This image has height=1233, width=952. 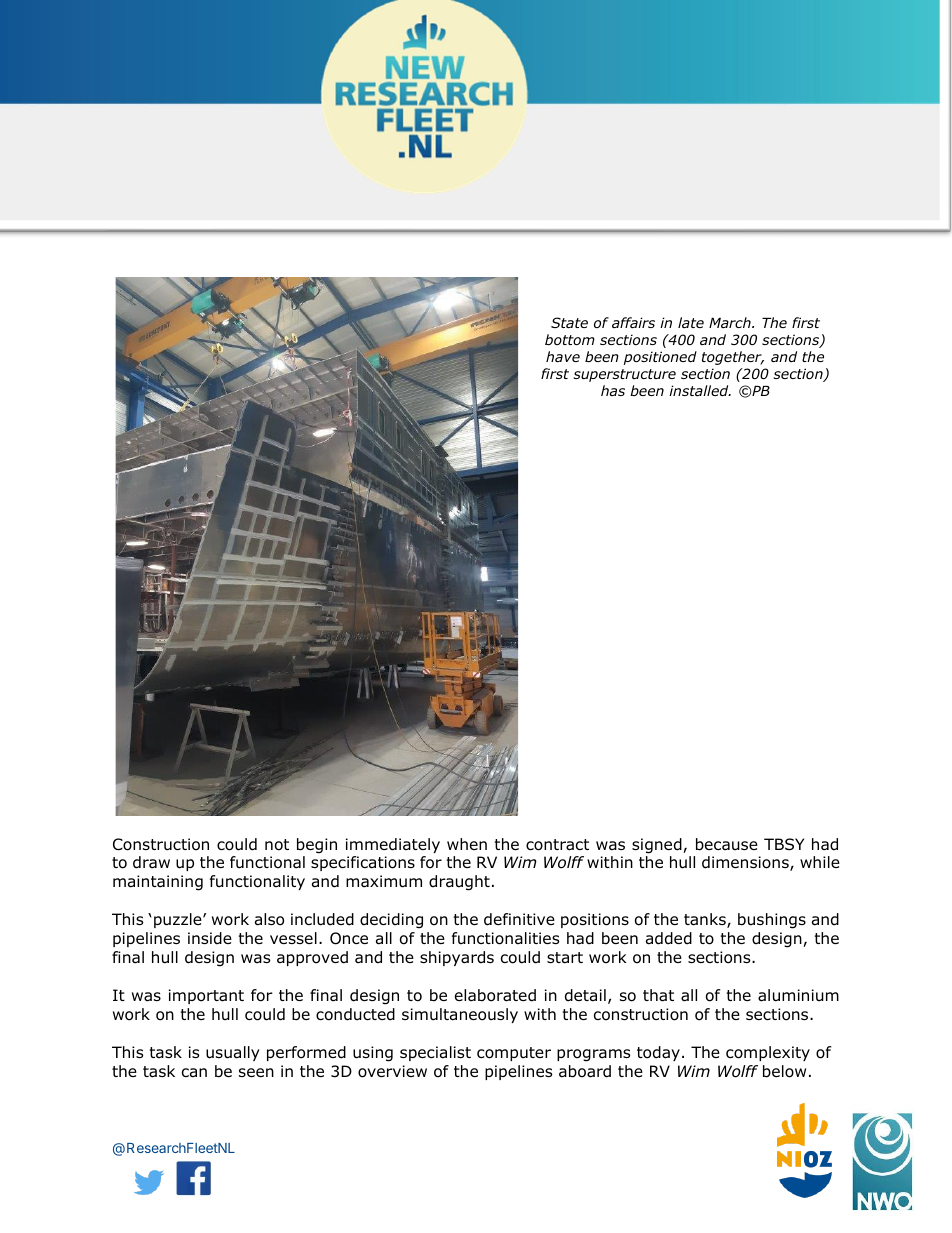 I want to click on when, so click(x=467, y=844).
